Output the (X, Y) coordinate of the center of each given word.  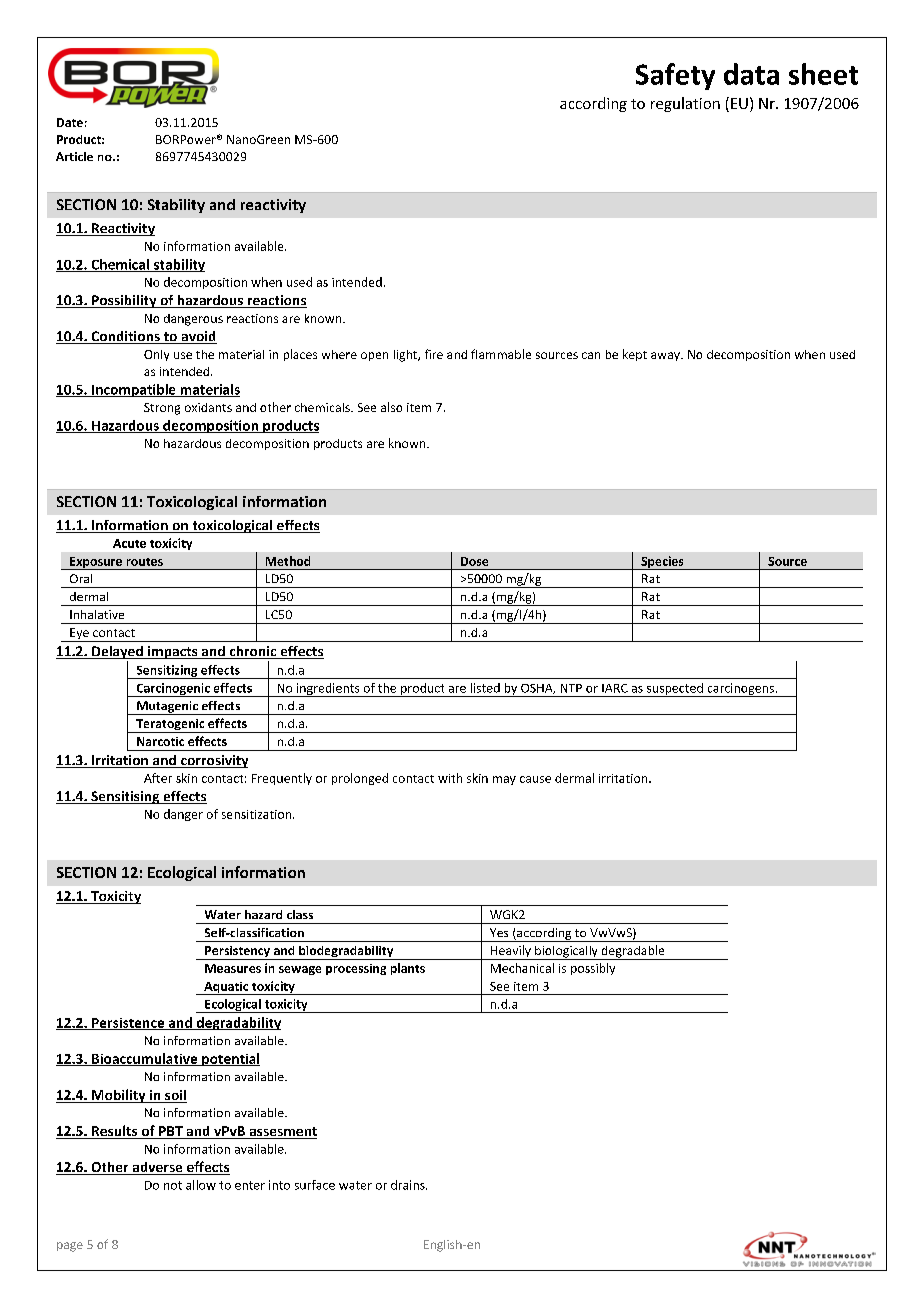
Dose (474, 561)
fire (434, 354)
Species (662, 563)
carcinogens (740, 690)
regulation (685, 104)
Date (70, 122)
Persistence (128, 1024)
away (666, 356)
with (450, 778)
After (158, 778)
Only (156, 355)
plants (408, 969)
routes (145, 562)
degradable (633, 952)
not (173, 1185)
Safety (675, 76)
